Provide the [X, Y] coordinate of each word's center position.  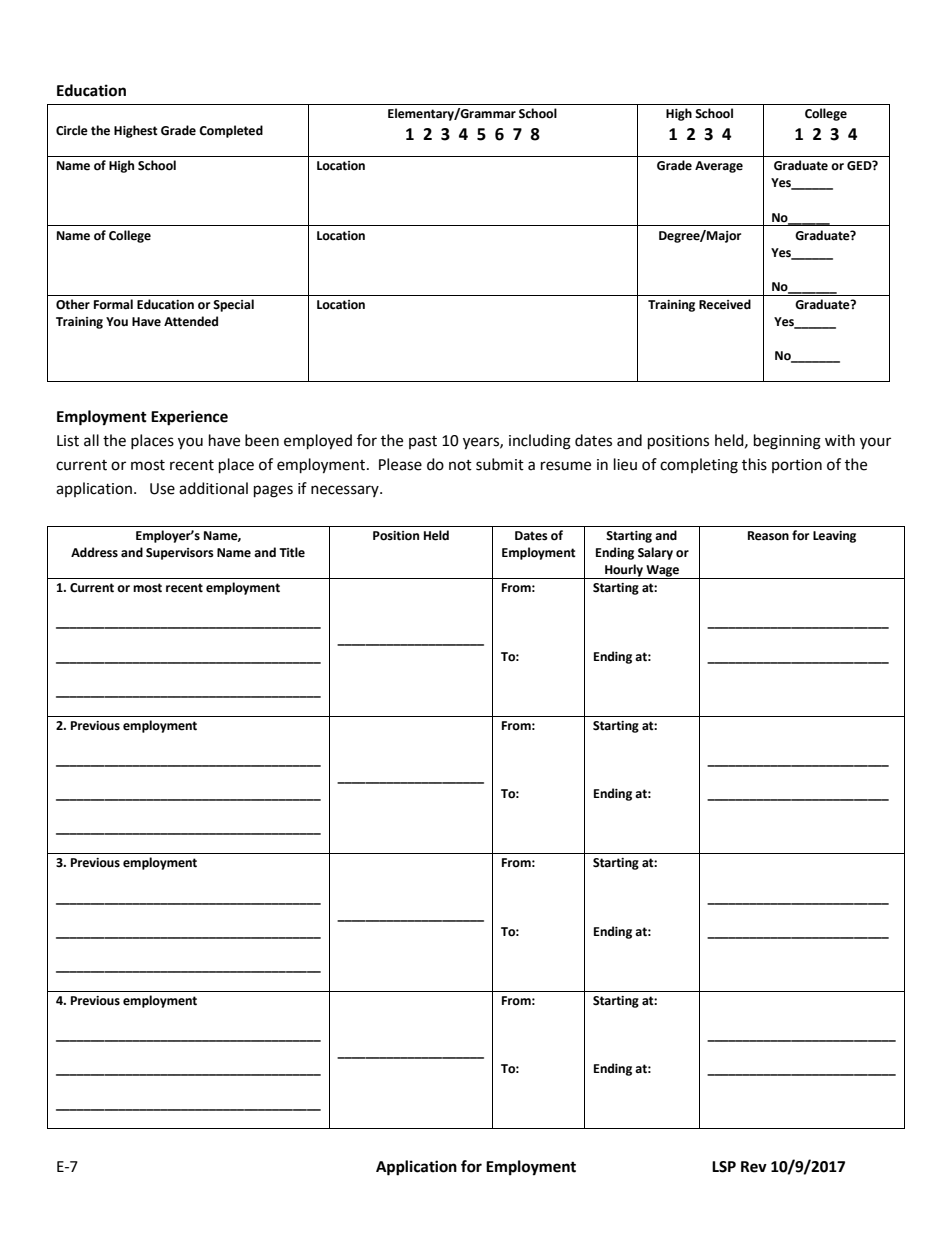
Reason [768, 536]
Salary [655, 553]
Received [725, 304]
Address [94, 552]
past [423, 442]
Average [719, 167]
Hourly [624, 571]
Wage [663, 572]
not [460, 465]
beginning [787, 442]
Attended [191, 321]
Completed [231, 131]
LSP [724, 1167]
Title [292, 552]
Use [162, 489]
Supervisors [180, 554]
